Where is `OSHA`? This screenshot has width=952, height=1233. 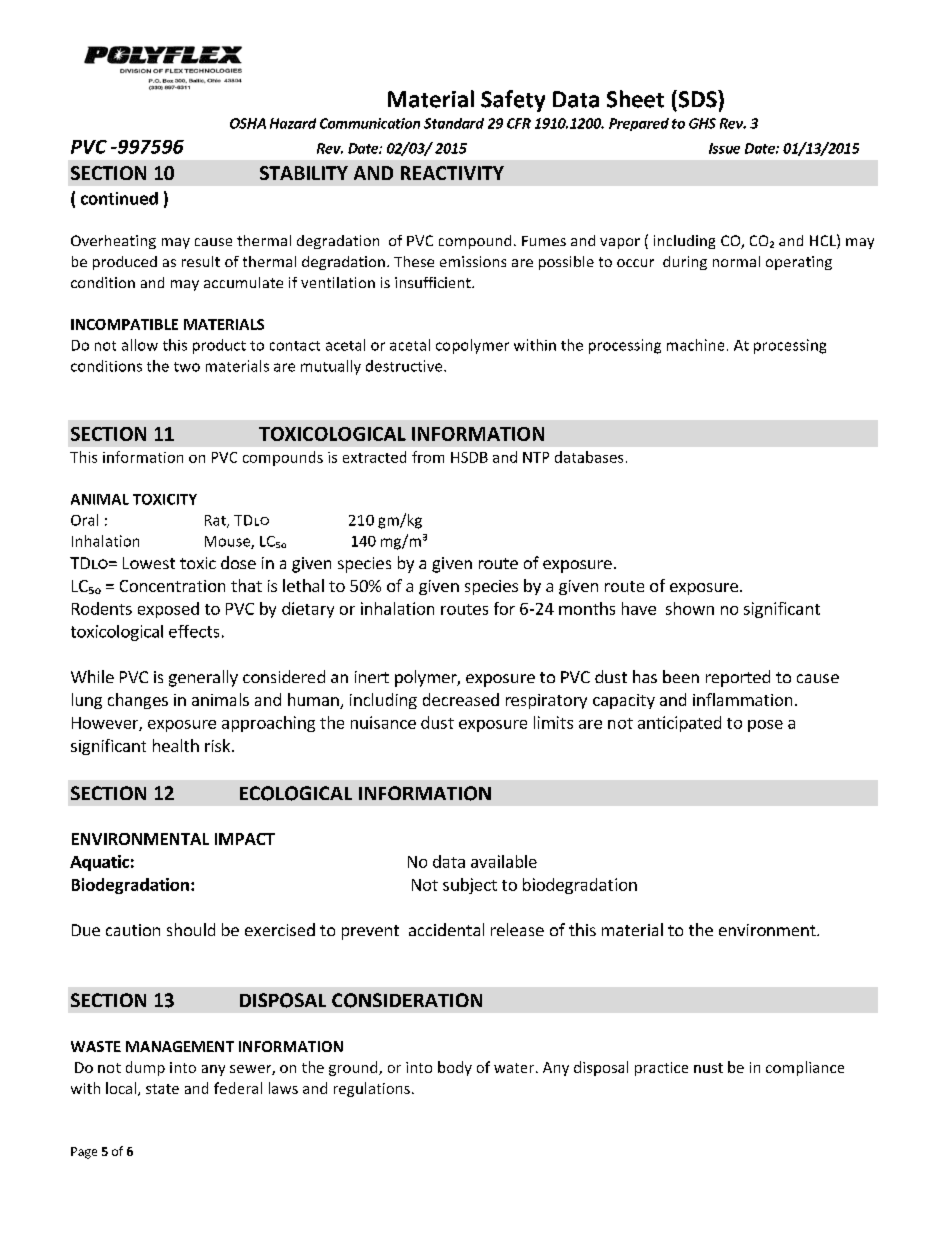
OSHA is located at coordinates (248, 123).
